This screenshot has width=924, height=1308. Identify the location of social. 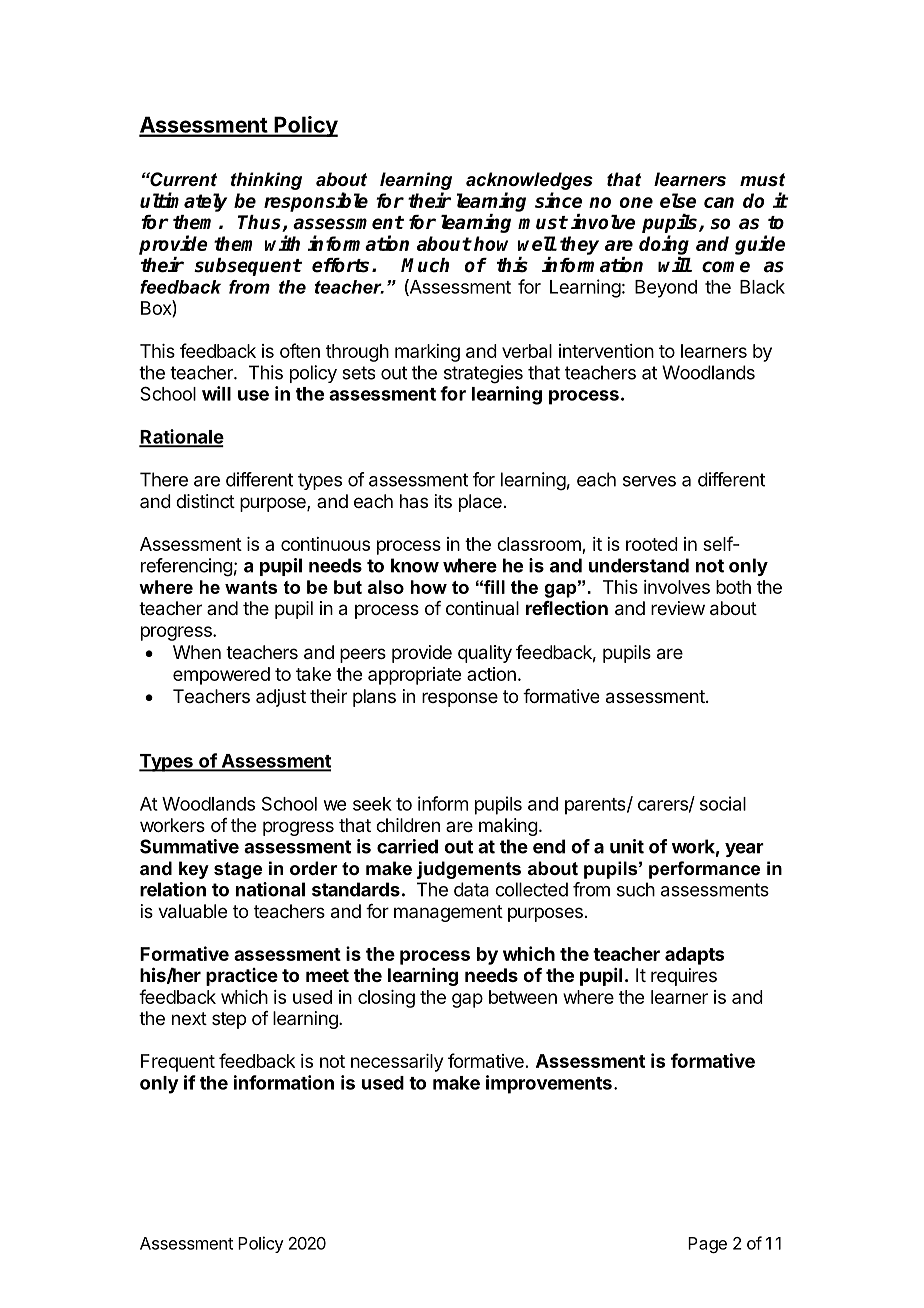
(723, 803).
